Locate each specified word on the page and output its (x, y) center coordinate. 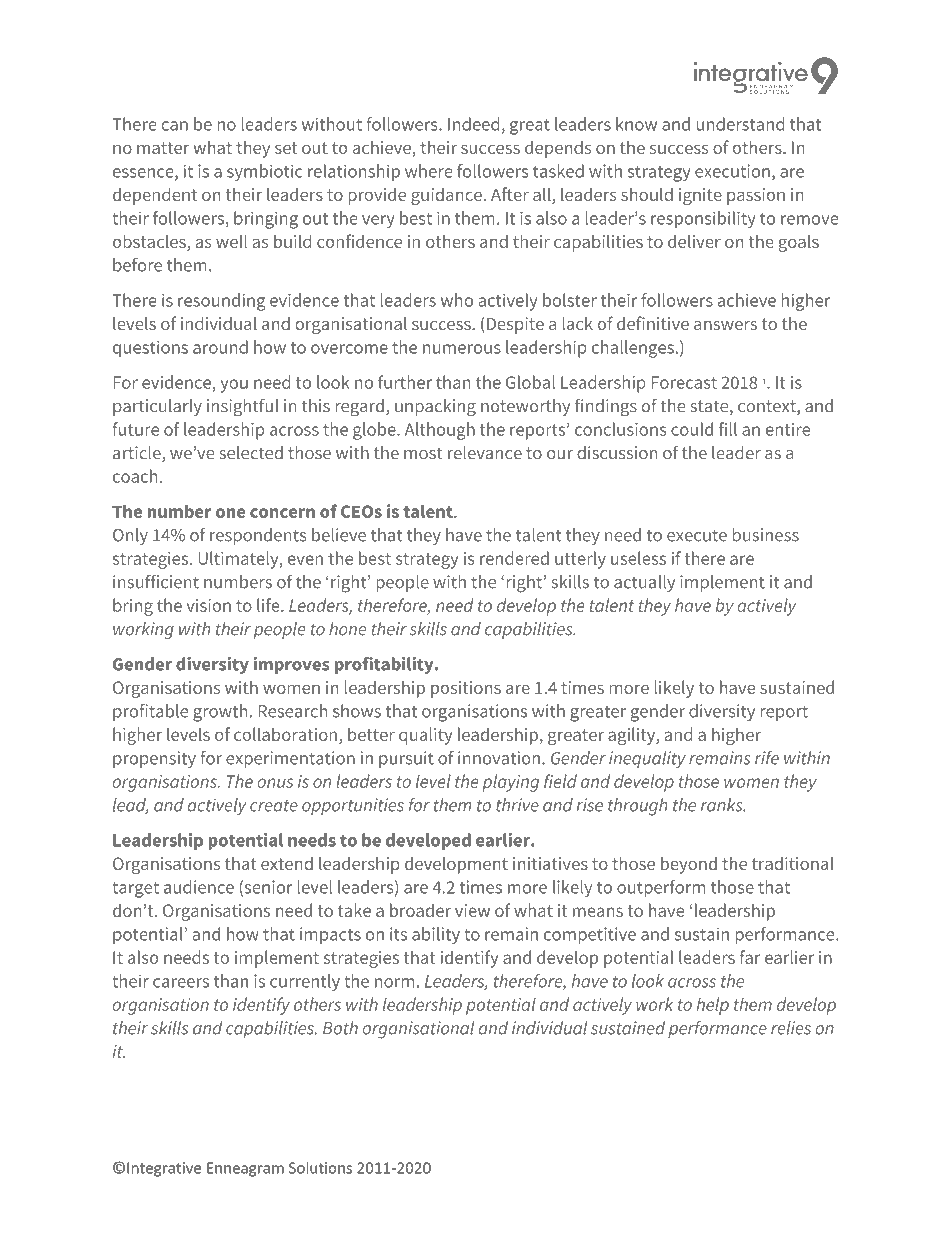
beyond (689, 865)
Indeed (473, 124)
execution (732, 171)
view (472, 910)
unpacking (435, 408)
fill (728, 429)
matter (163, 148)
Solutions (320, 1167)
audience (199, 887)
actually (644, 583)
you (234, 386)
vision (209, 605)
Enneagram (245, 1169)
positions (466, 689)
